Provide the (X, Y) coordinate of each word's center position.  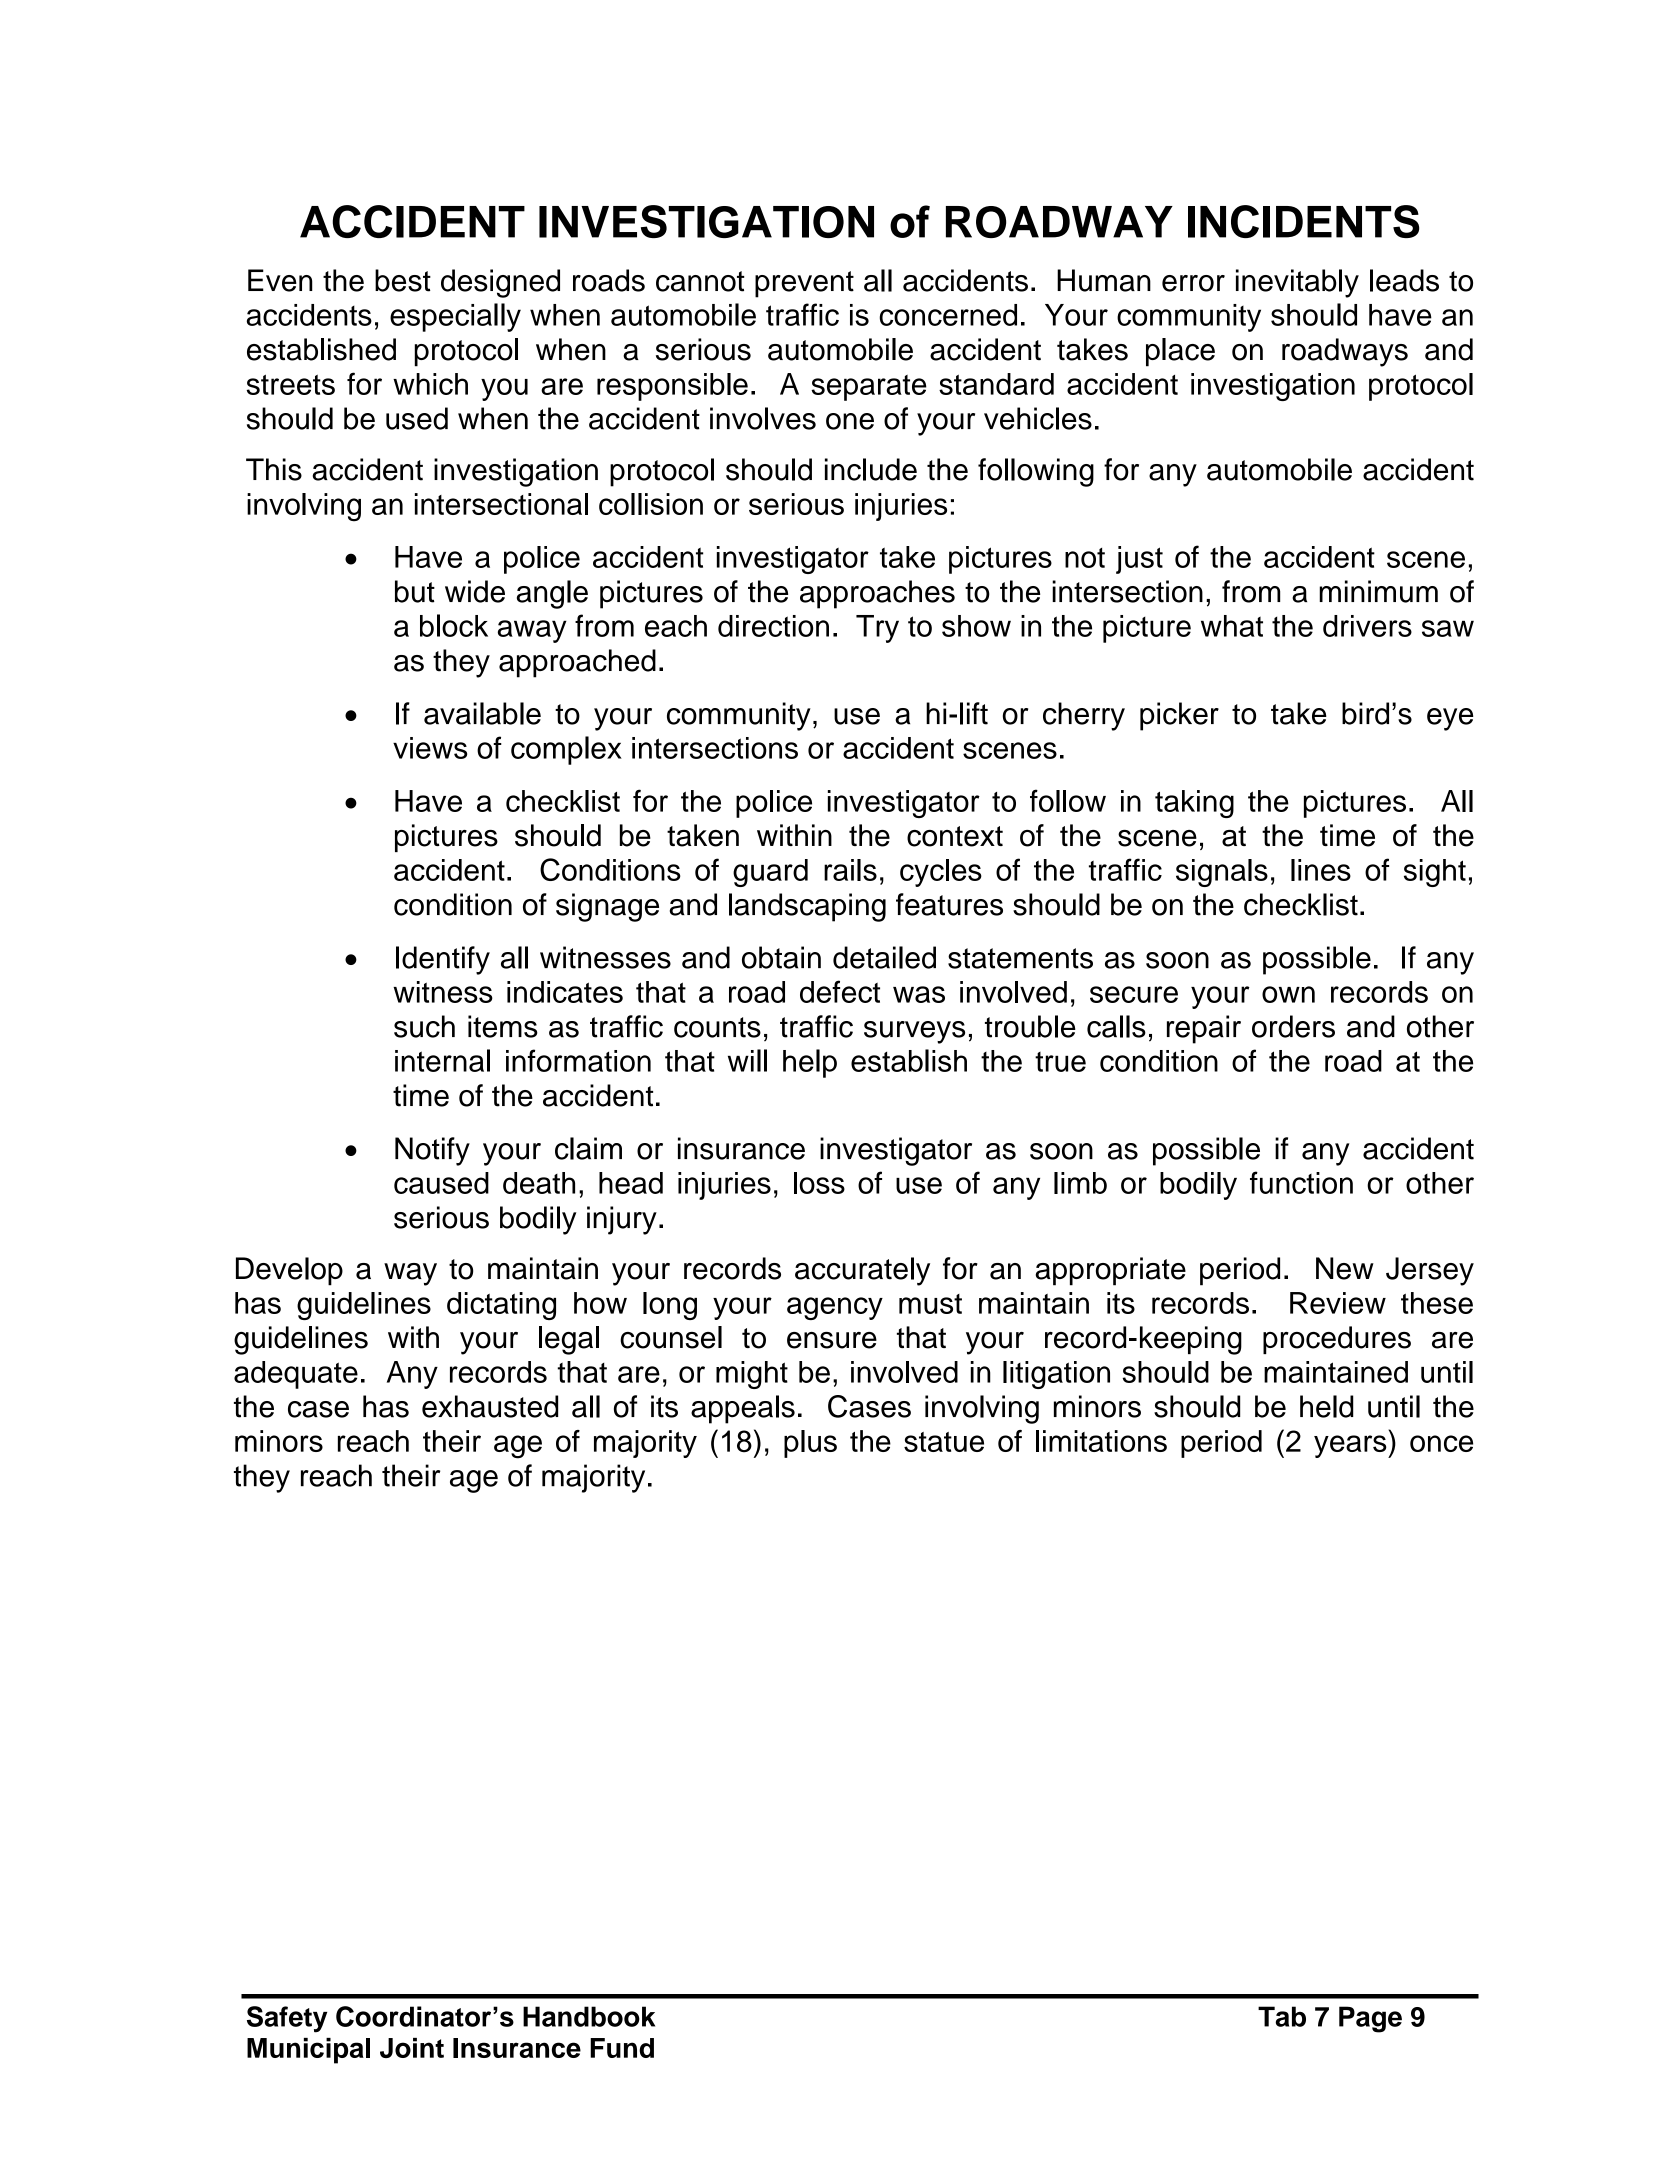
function (1301, 1182)
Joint (412, 2048)
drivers (1367, 626)
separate (869, 388)
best (403, 280)
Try (877, 629)
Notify (432, 1151)
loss (819, 1183)
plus (810, 1444)
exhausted (490, 1406)
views (430, 748)
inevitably (1297, 283)
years (1351, 1446)
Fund (622, 2048)
